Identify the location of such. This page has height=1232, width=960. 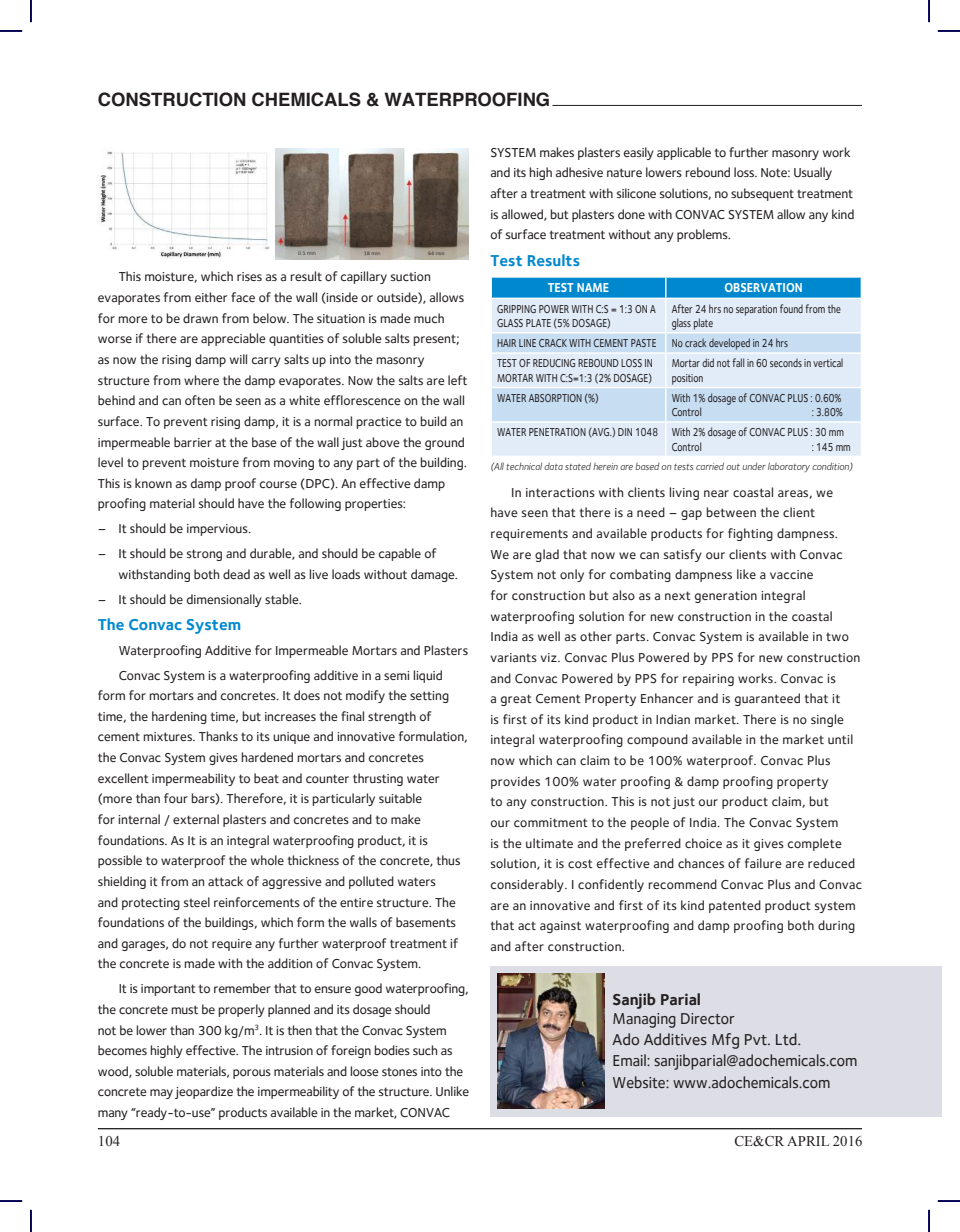
(425, 1050).
